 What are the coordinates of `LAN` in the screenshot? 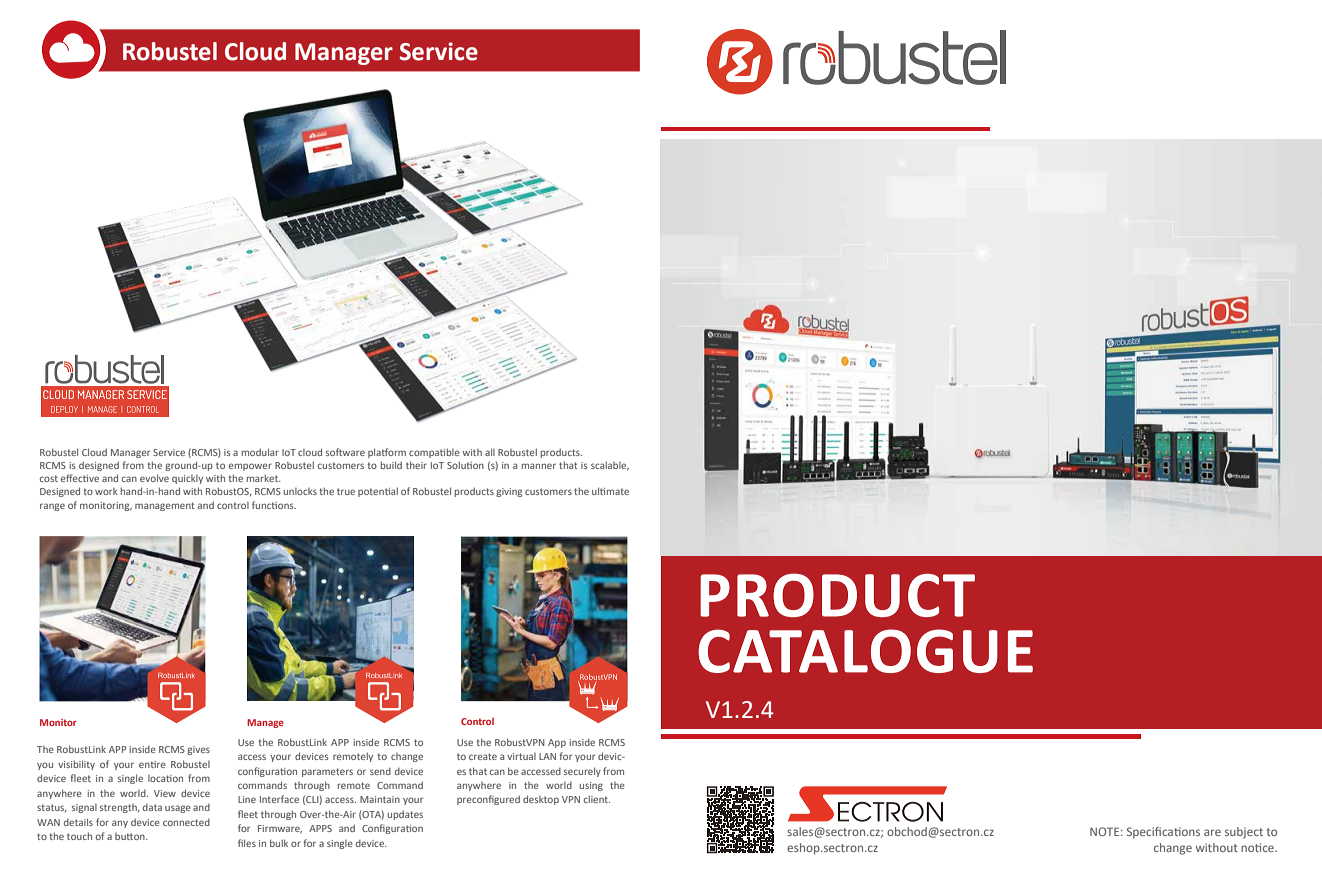 It's located at (547, 756).
